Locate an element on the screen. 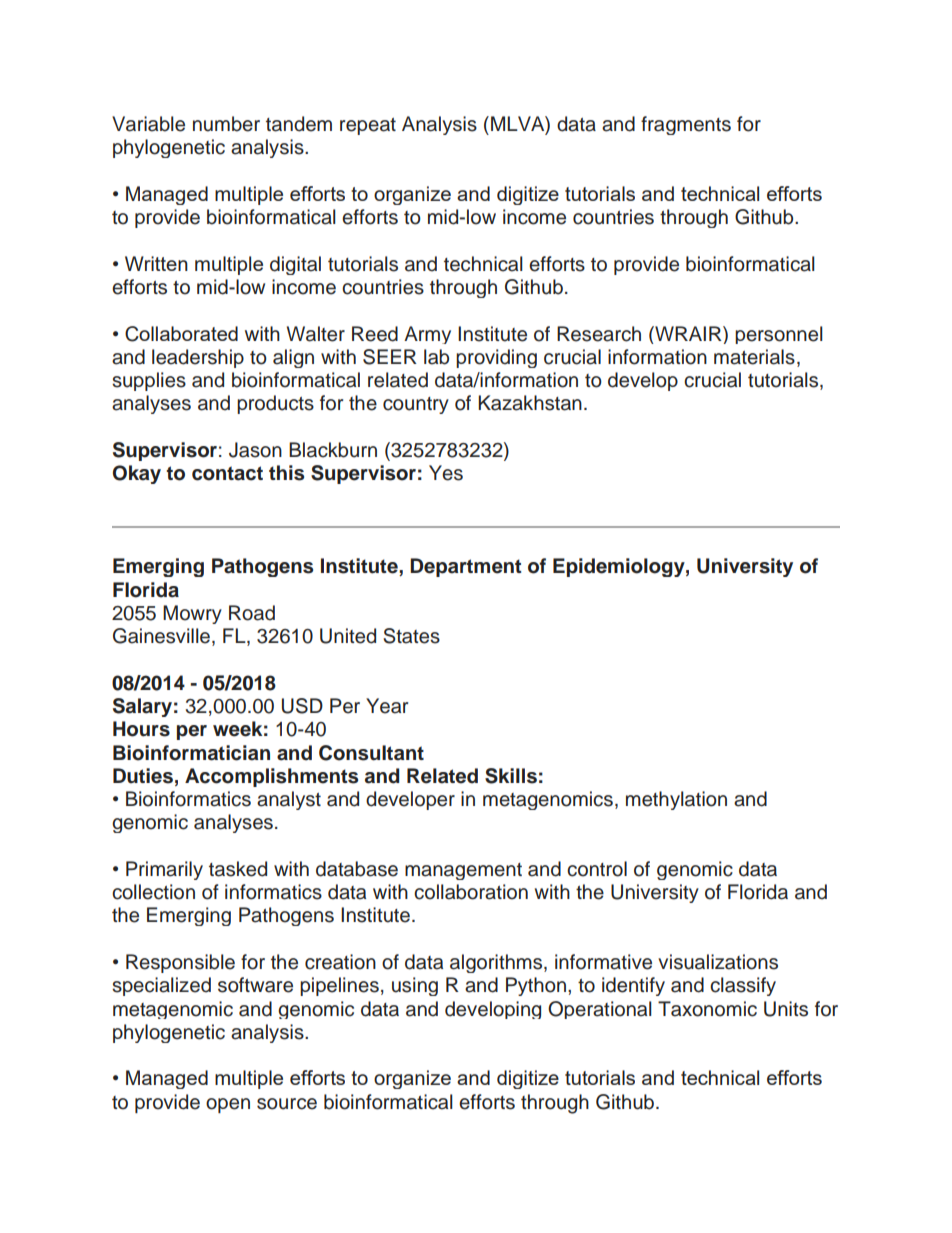  Taxonomic is located at coordinates (707, 1009).
